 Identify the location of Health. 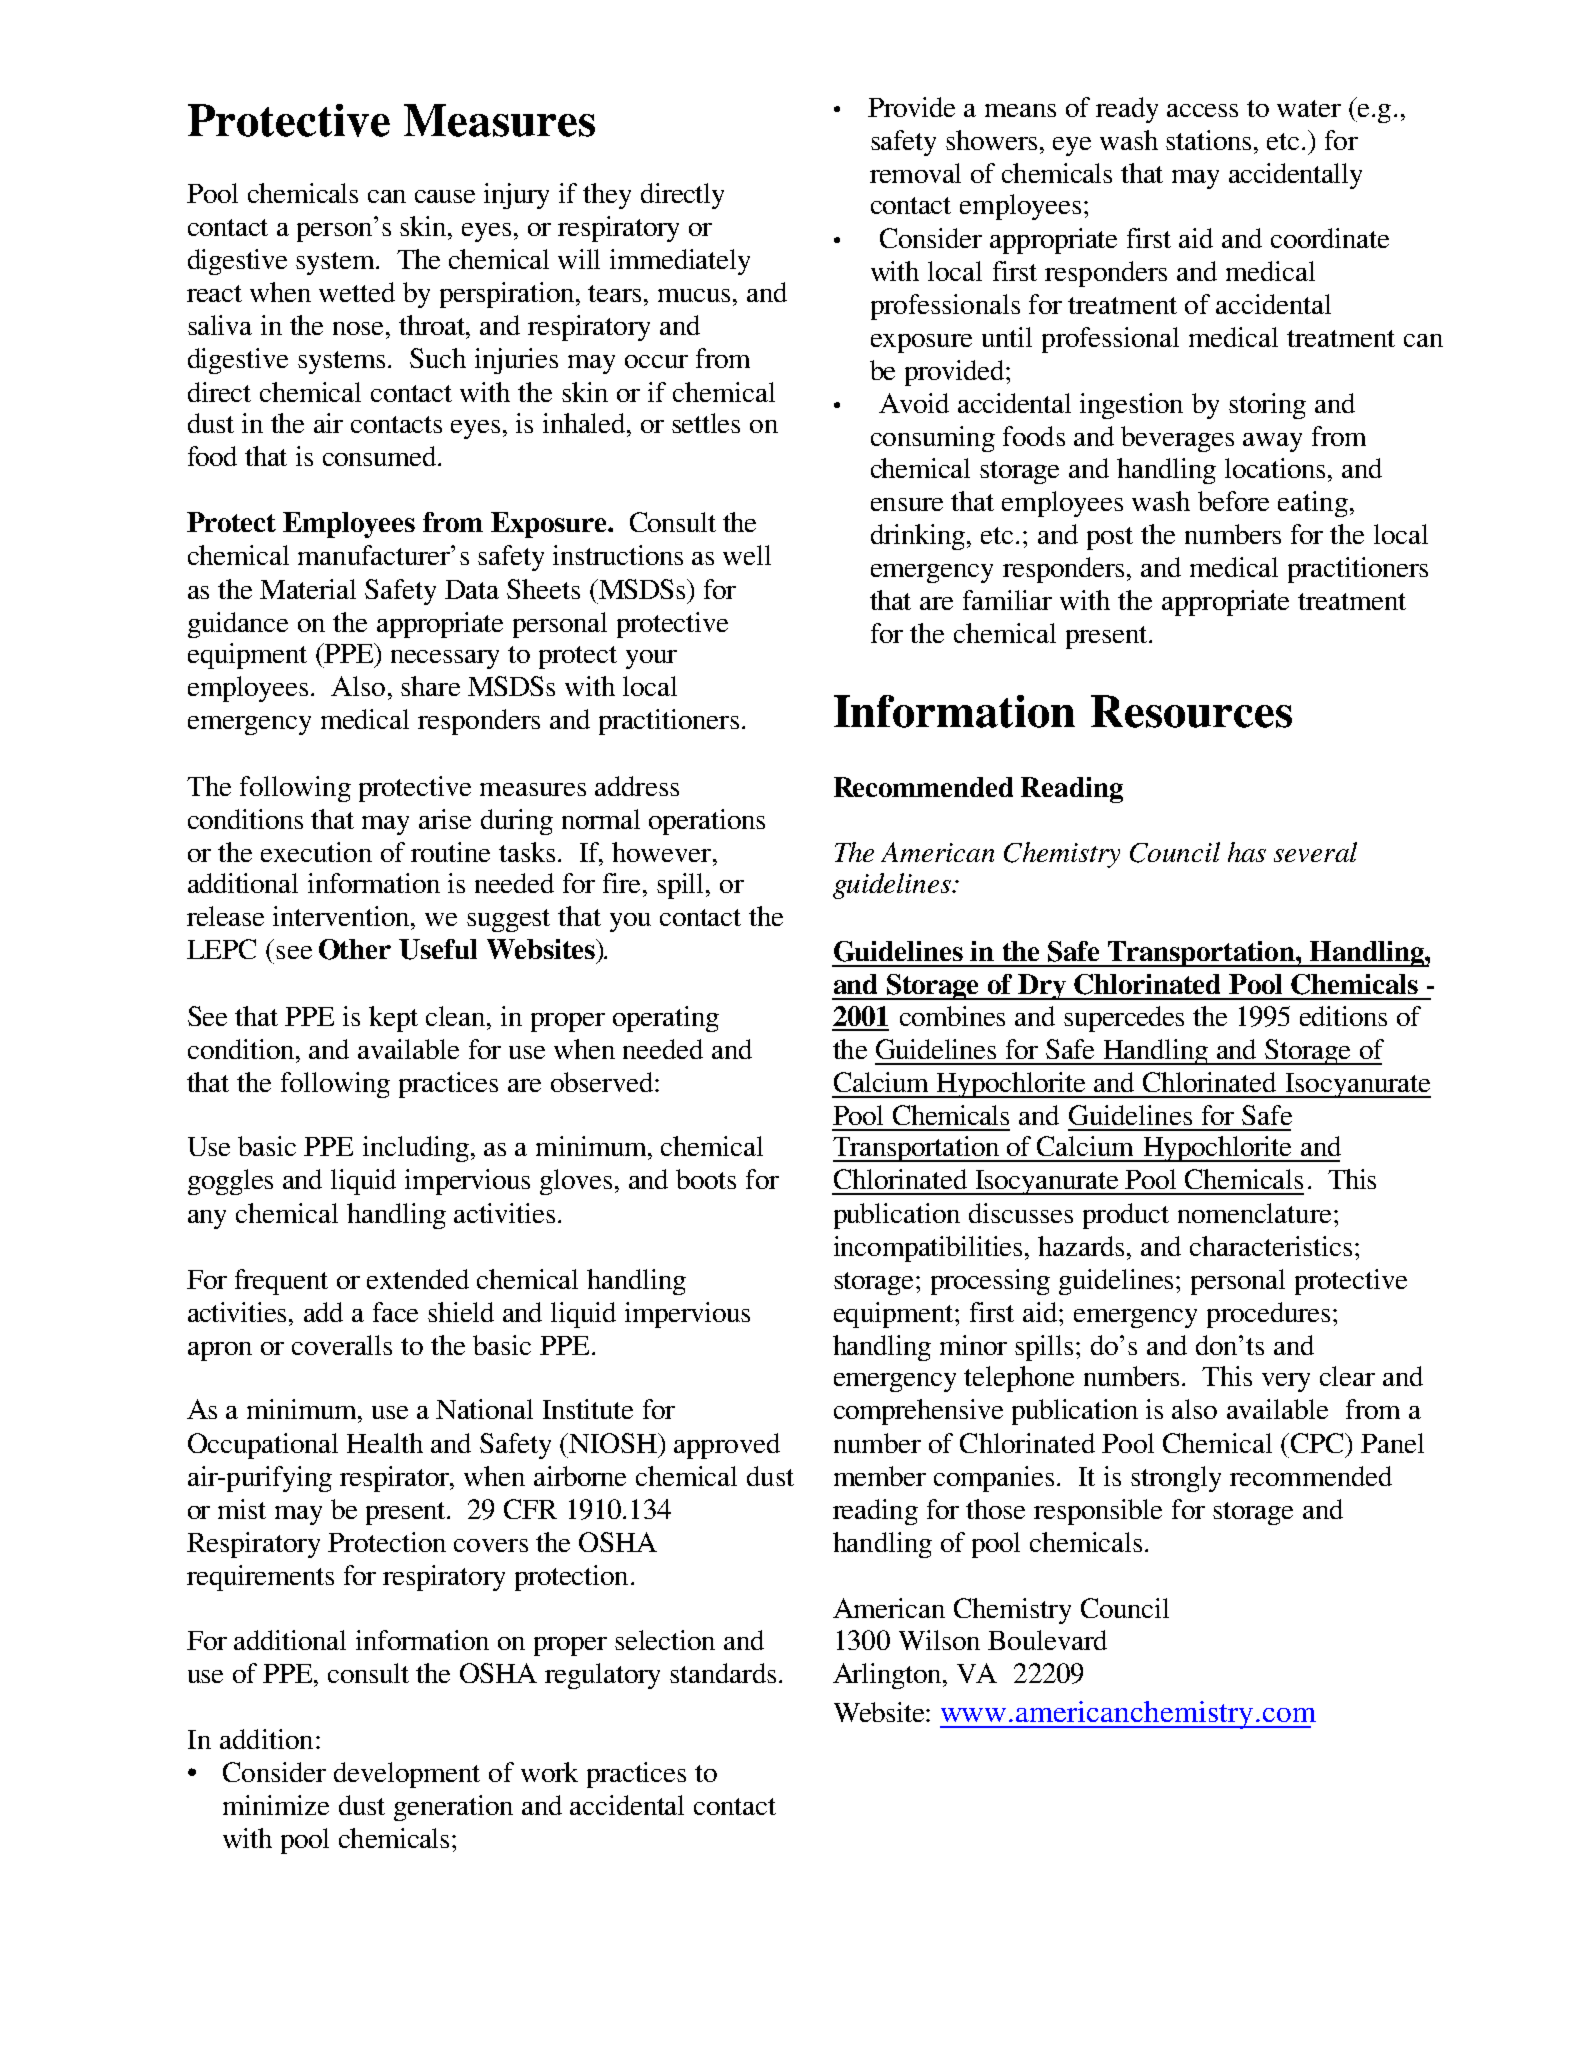
(385, 1443).
